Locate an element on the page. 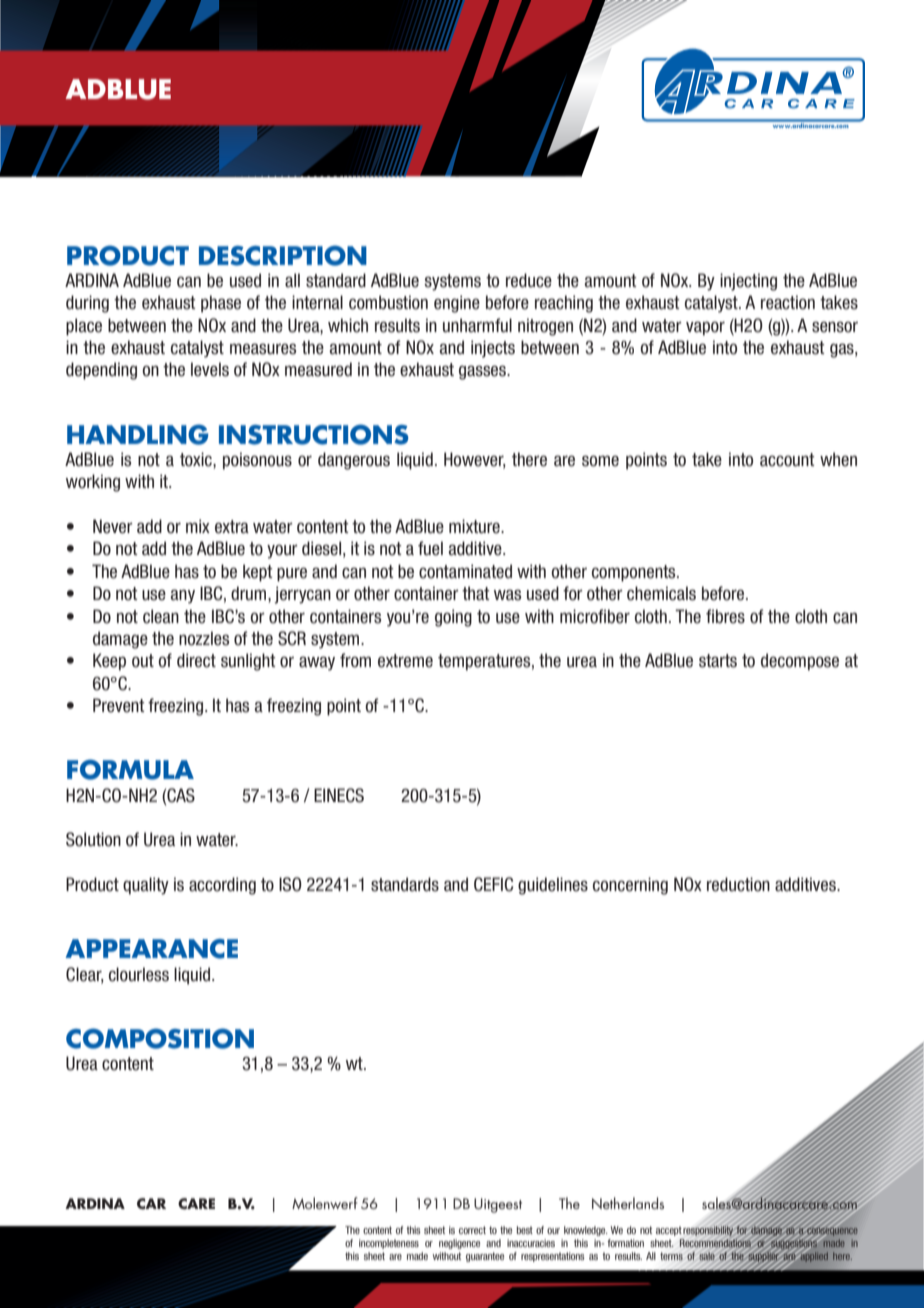  starts is located at coordinates (718, 661).
